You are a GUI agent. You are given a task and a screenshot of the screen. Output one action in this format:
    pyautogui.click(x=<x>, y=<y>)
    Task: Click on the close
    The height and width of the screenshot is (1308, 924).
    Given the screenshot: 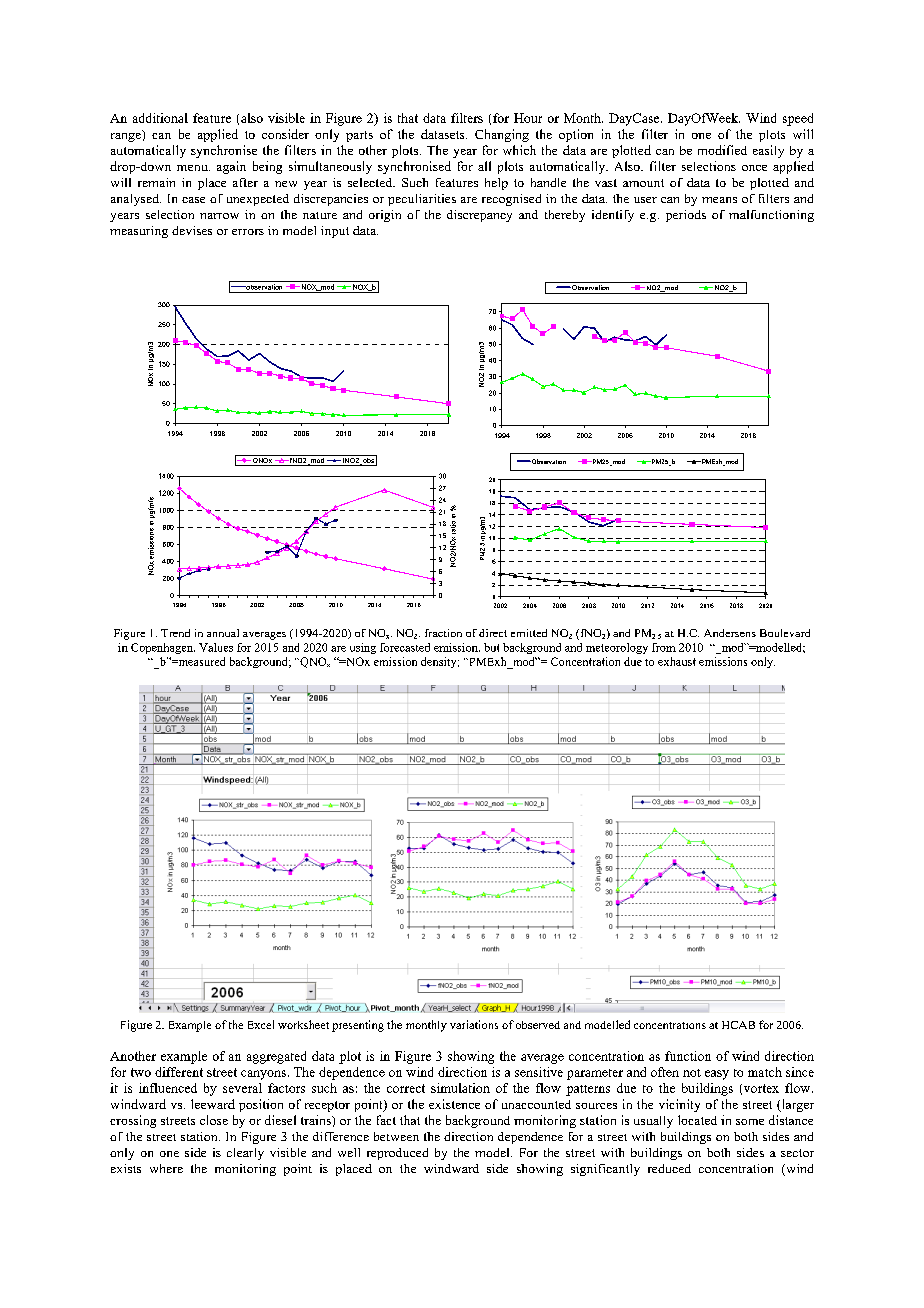 What is the action you would take?
    pyautogui.click(x=214, y=1120)
